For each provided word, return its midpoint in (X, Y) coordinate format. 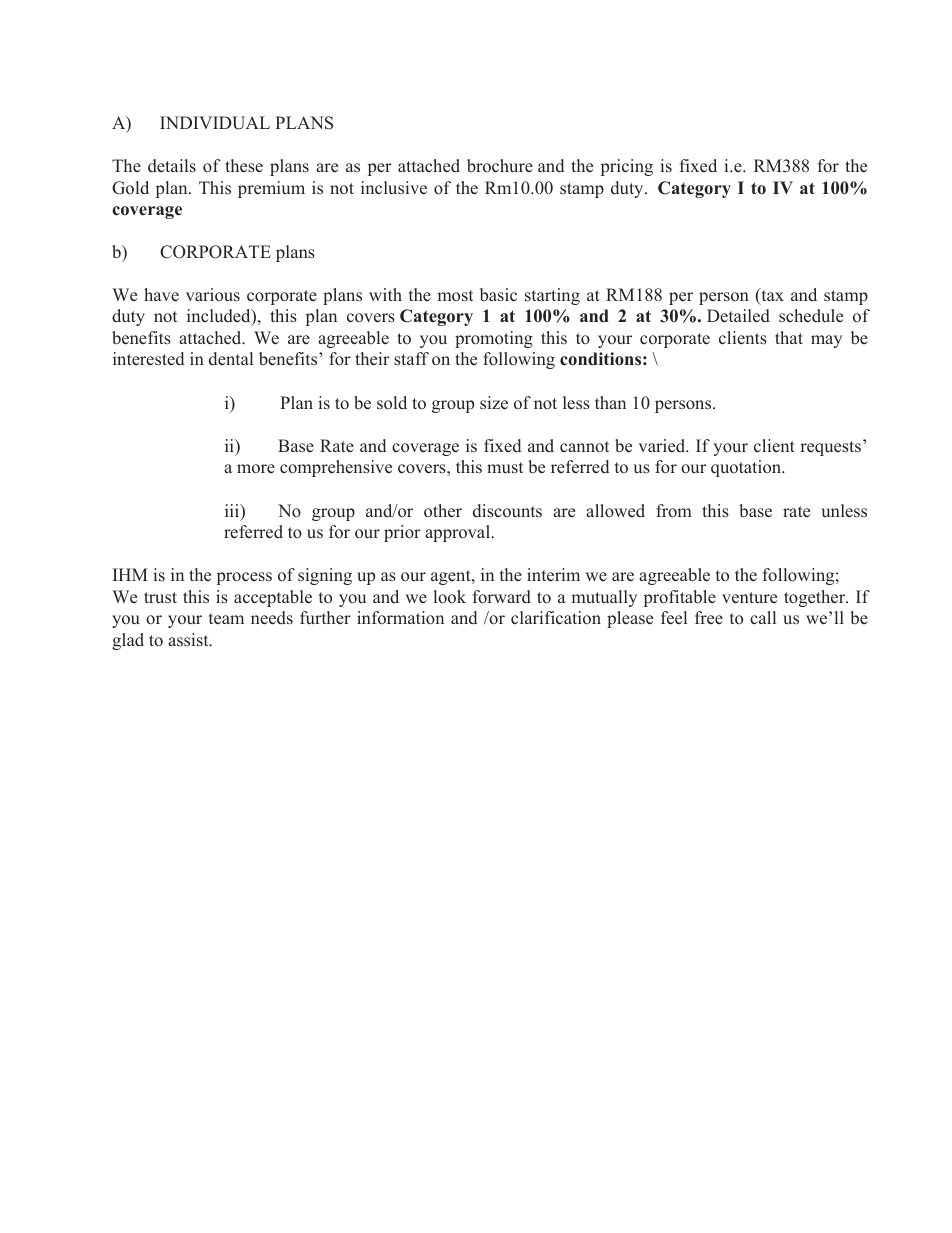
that (789, 337)
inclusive (394, 188)
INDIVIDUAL (215, 123)
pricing (627, 167)
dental (231, 359)
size (494, 403)
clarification (556, 618)
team (226, 619)
